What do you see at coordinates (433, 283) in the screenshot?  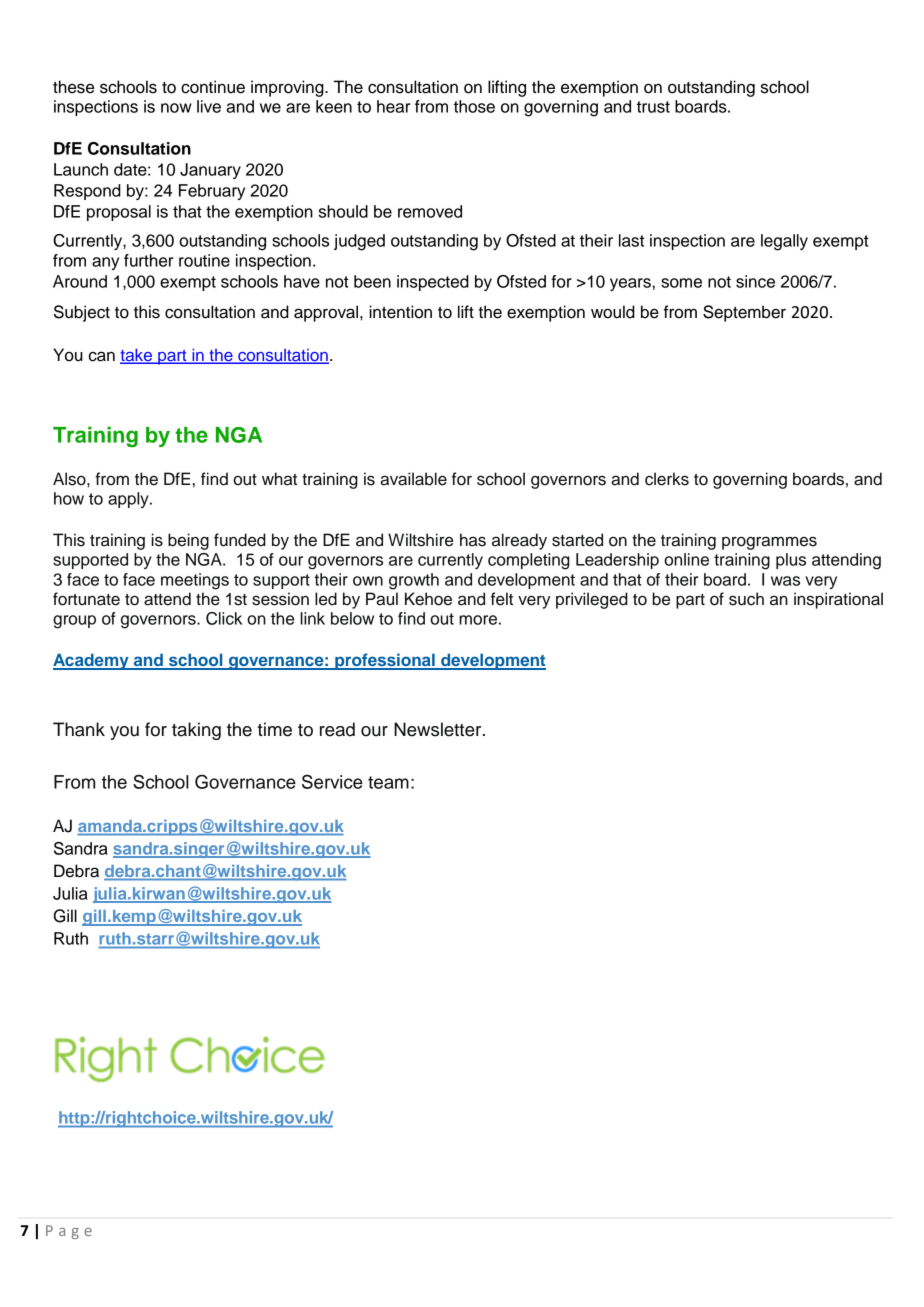 I see `inspected` at bounding box center [433, 283].
